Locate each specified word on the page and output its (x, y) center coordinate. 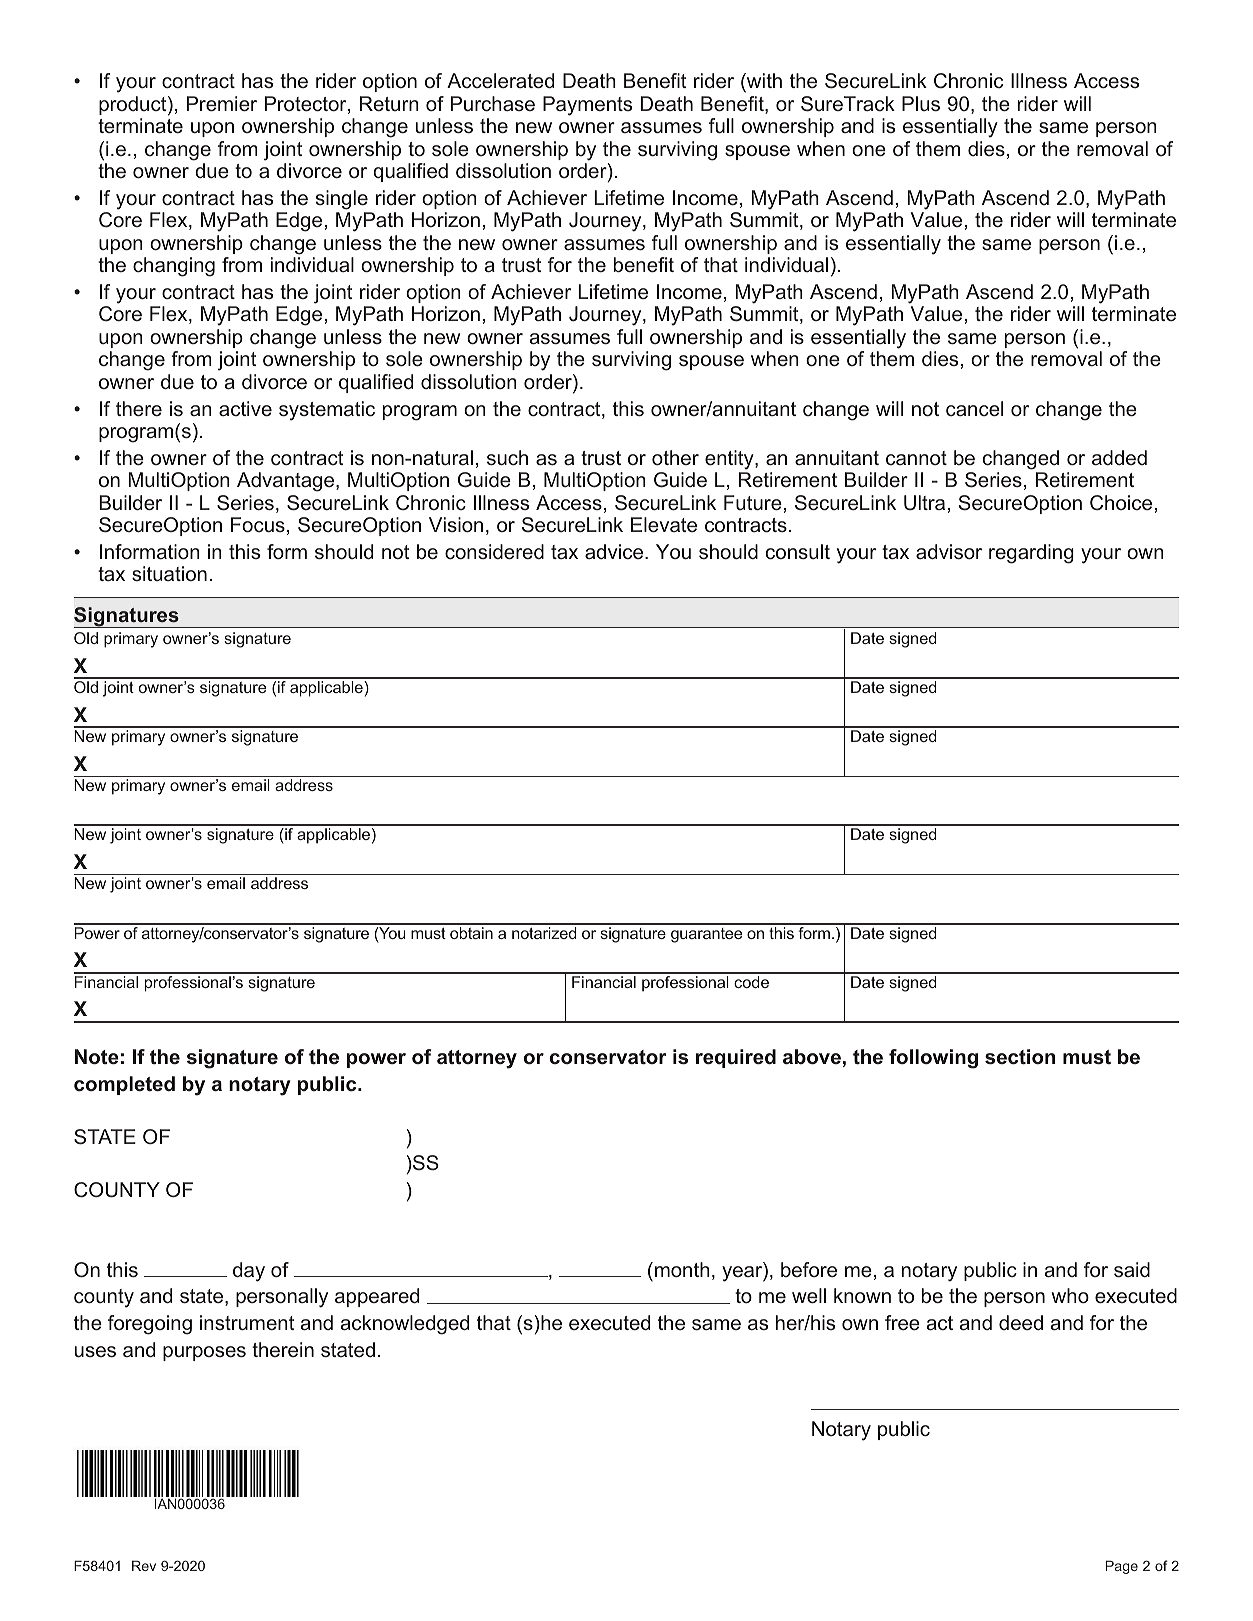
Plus (921, 103)
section (1020, 1056)
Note (97, 1056)
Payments (587, 106)
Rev (144, 1565)
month (682, 1269)
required (736, 1058)
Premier (222, 103)
